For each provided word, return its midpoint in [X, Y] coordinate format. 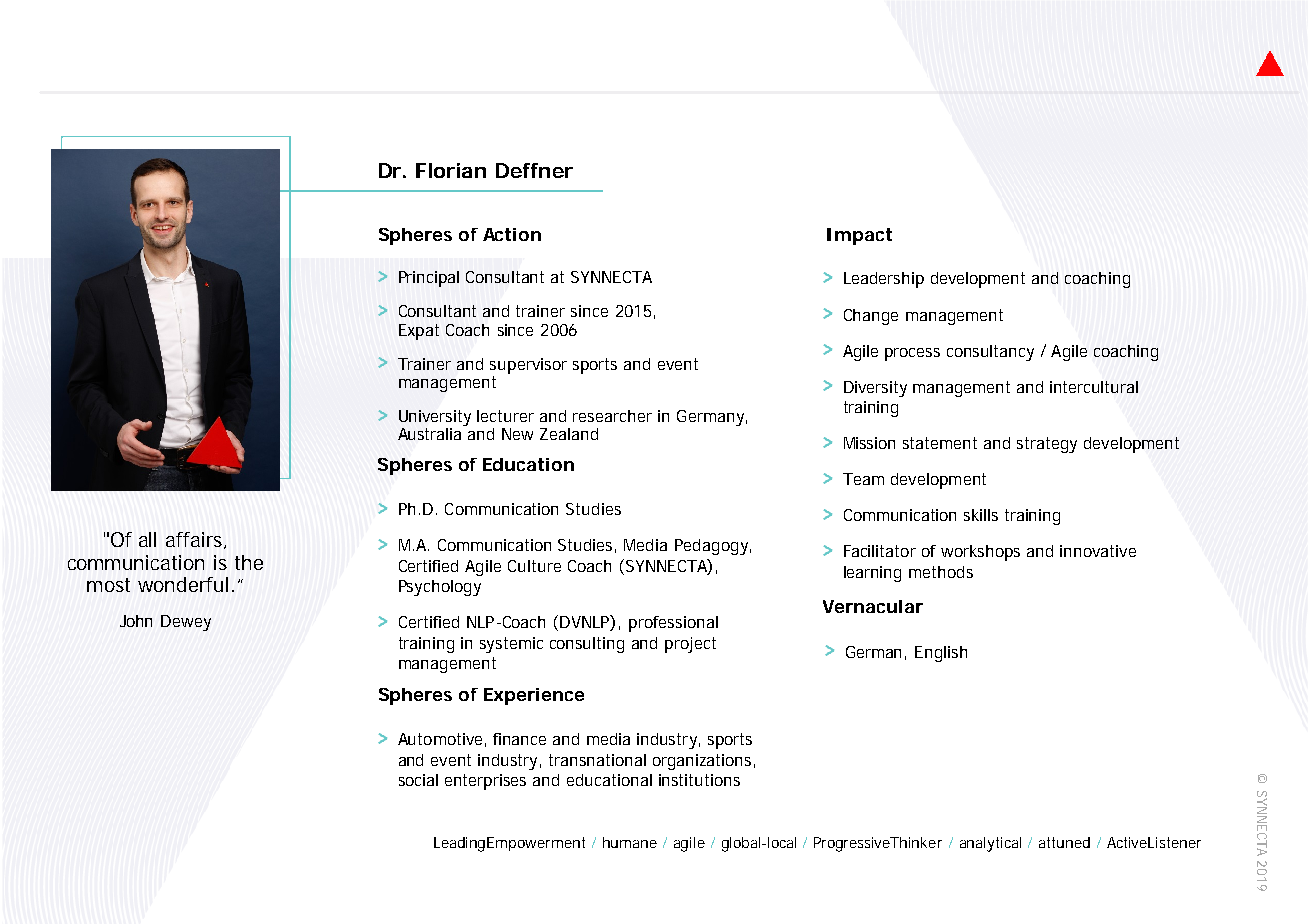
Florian [451, 170]
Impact [859, 236]
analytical [990, 844]
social [418, 780]
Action [512, 234]
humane [630, 842]
